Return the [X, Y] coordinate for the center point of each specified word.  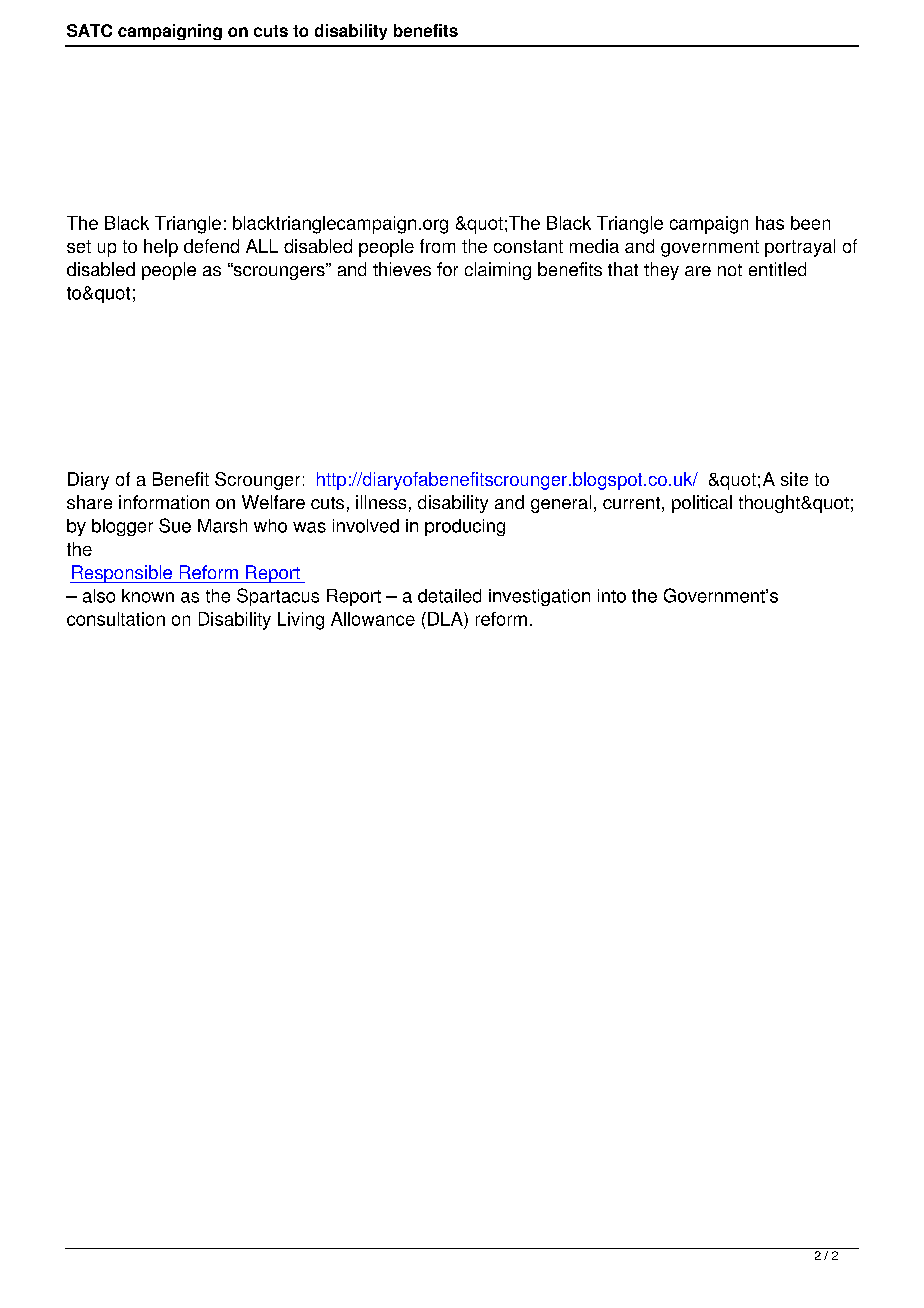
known [148, 596]
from [437, 246]
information [164, 502]
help [161, 248]
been [810, 223]
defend [211, 246]
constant [528, 246]
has [770, 223]
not [730, 270]
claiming [498, 271]
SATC [89, 30]
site [794, 479]
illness [381, 502]
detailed [449, 596]
